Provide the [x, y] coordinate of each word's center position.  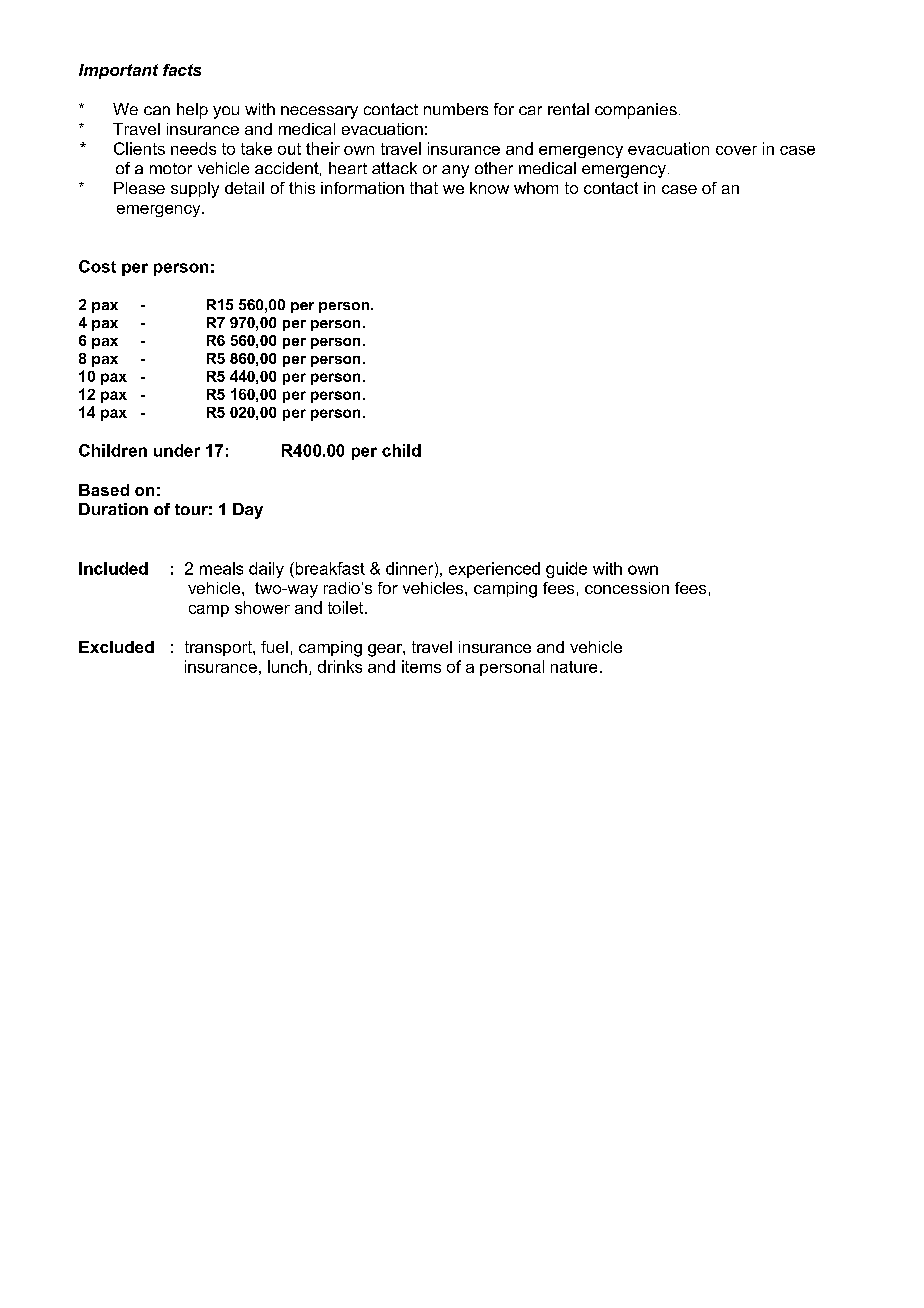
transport [219, 648]
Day [248, 511]
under [177, 450]
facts [182, 70]
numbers [456, 109]
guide [566, 570]
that [424, 188]
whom [536, 188]
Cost [97, 266]
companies [636, 111]
